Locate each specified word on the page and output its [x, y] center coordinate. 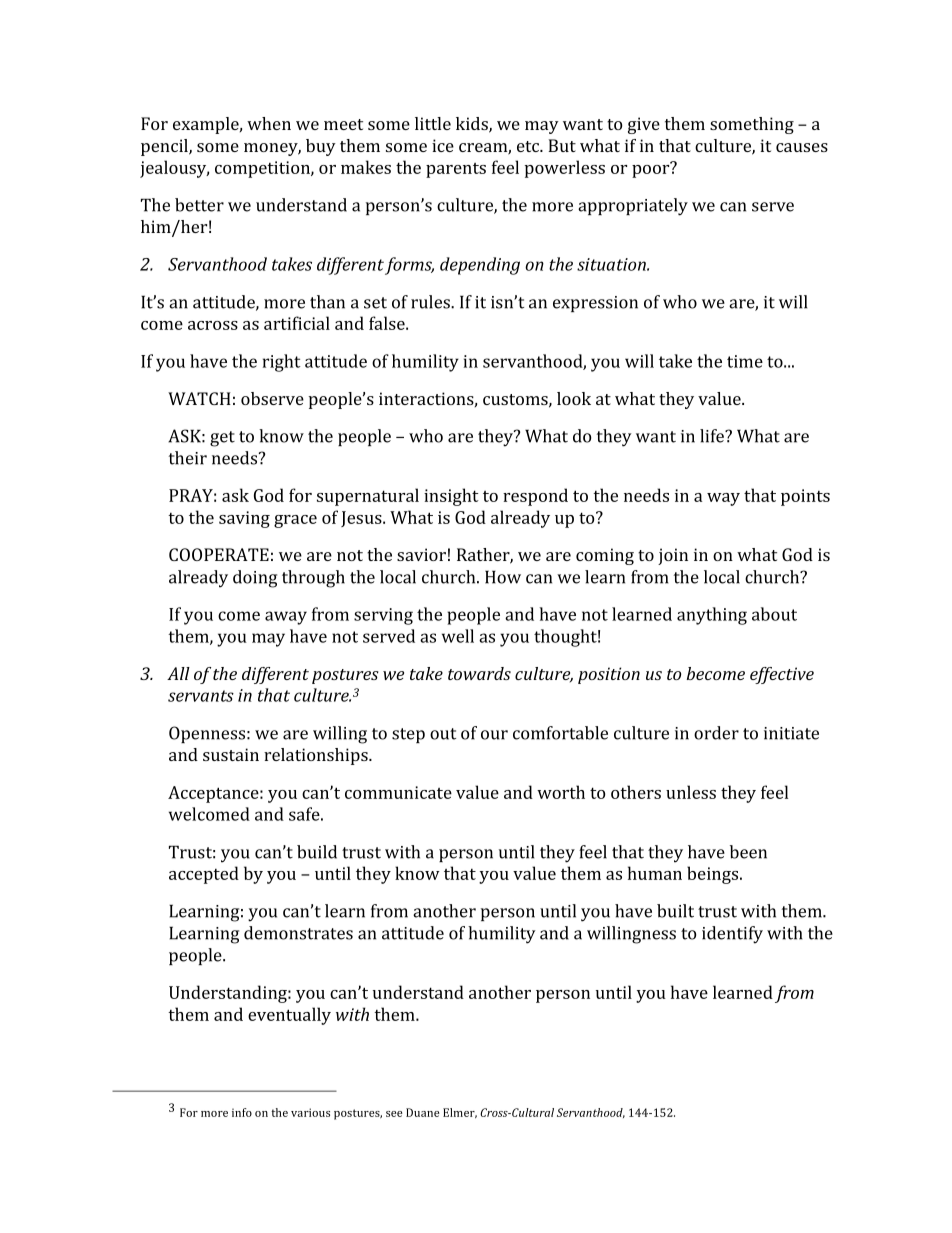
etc [529, 146]
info [242, 1112]
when [269, 123]
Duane [422, 1112]
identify [732, 935]
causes [802, 147]
